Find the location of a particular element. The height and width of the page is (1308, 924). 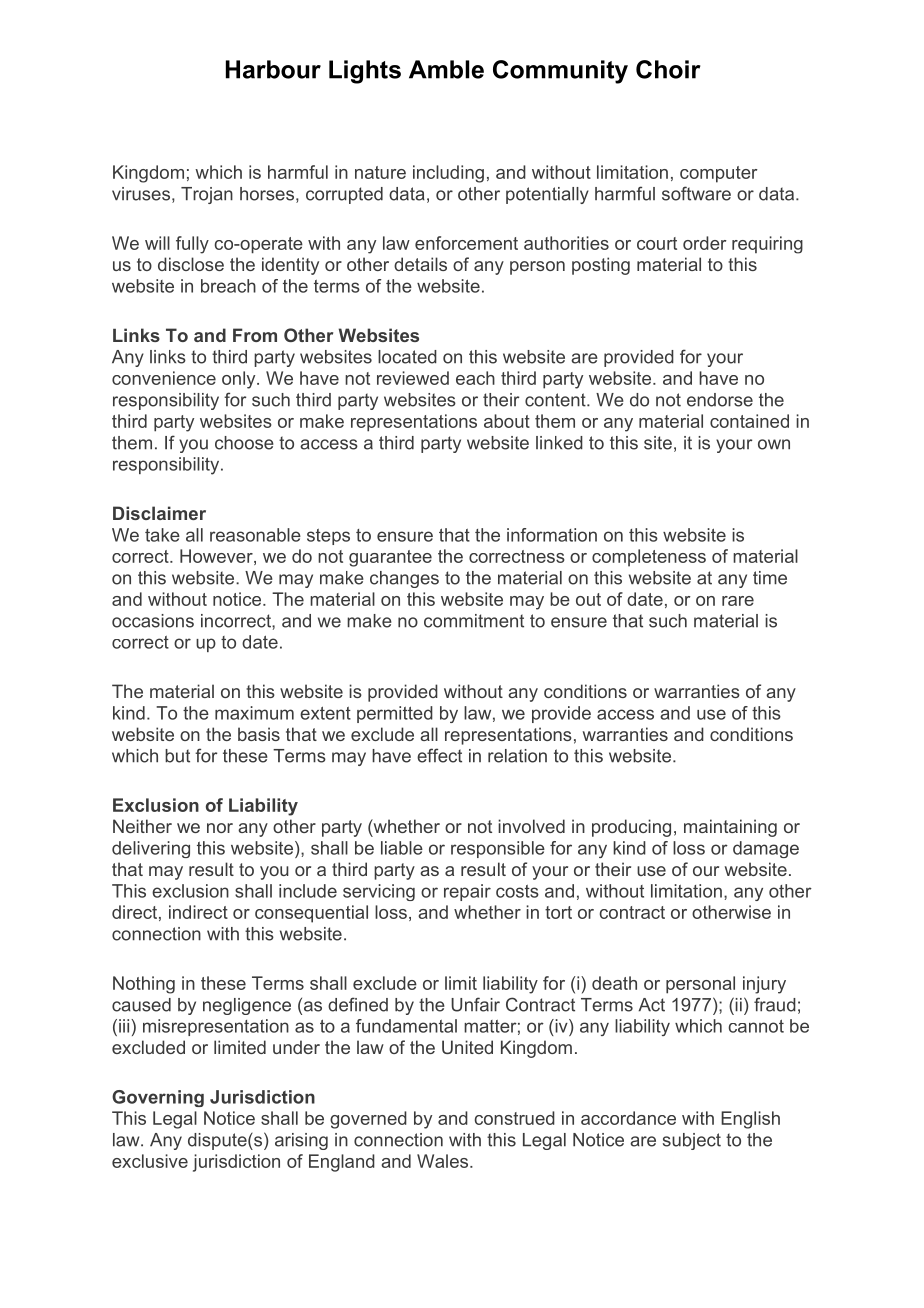

endorse is located at coordinates (720, 400).
